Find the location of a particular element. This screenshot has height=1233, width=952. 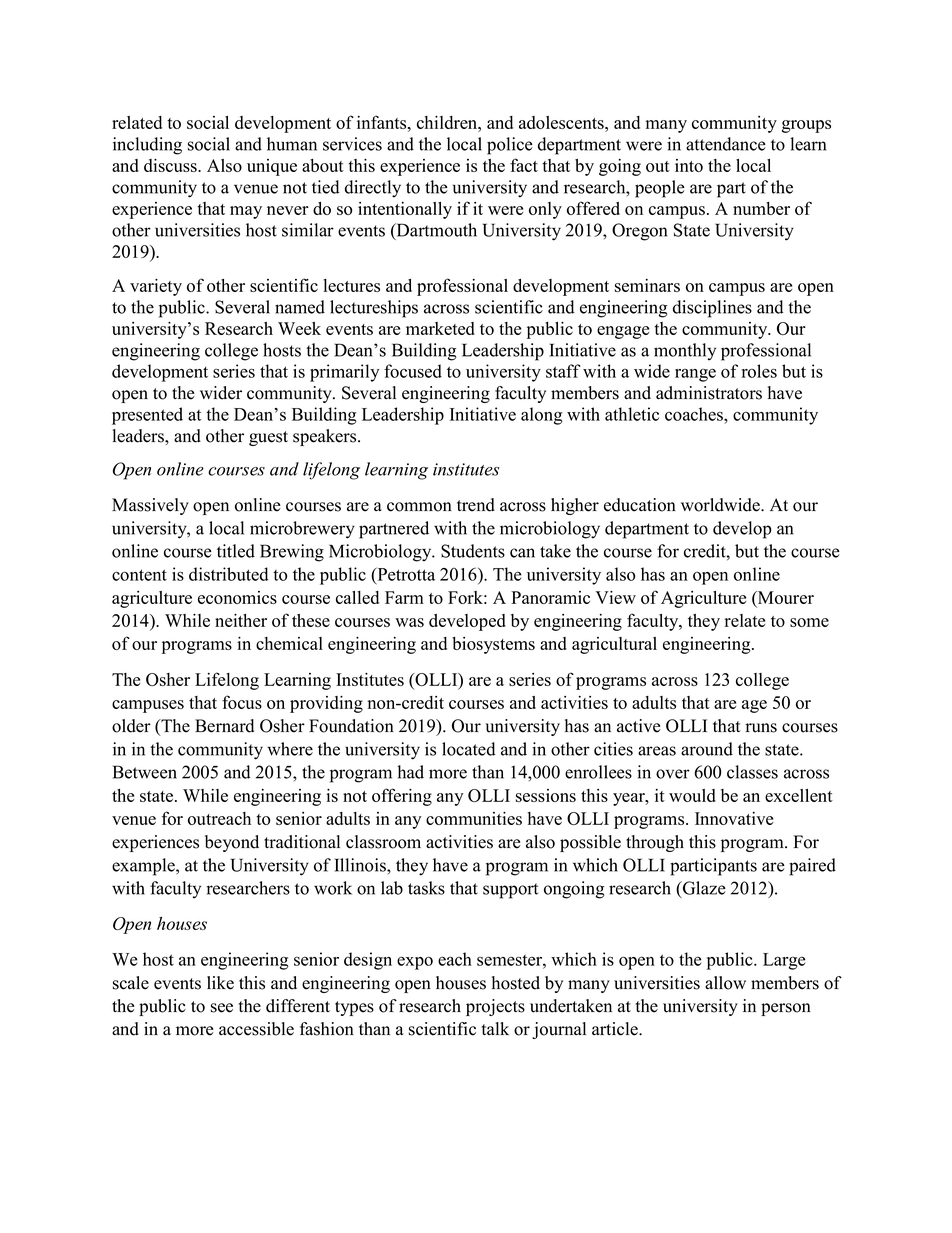

neither is located at coordinates (241, 620).
